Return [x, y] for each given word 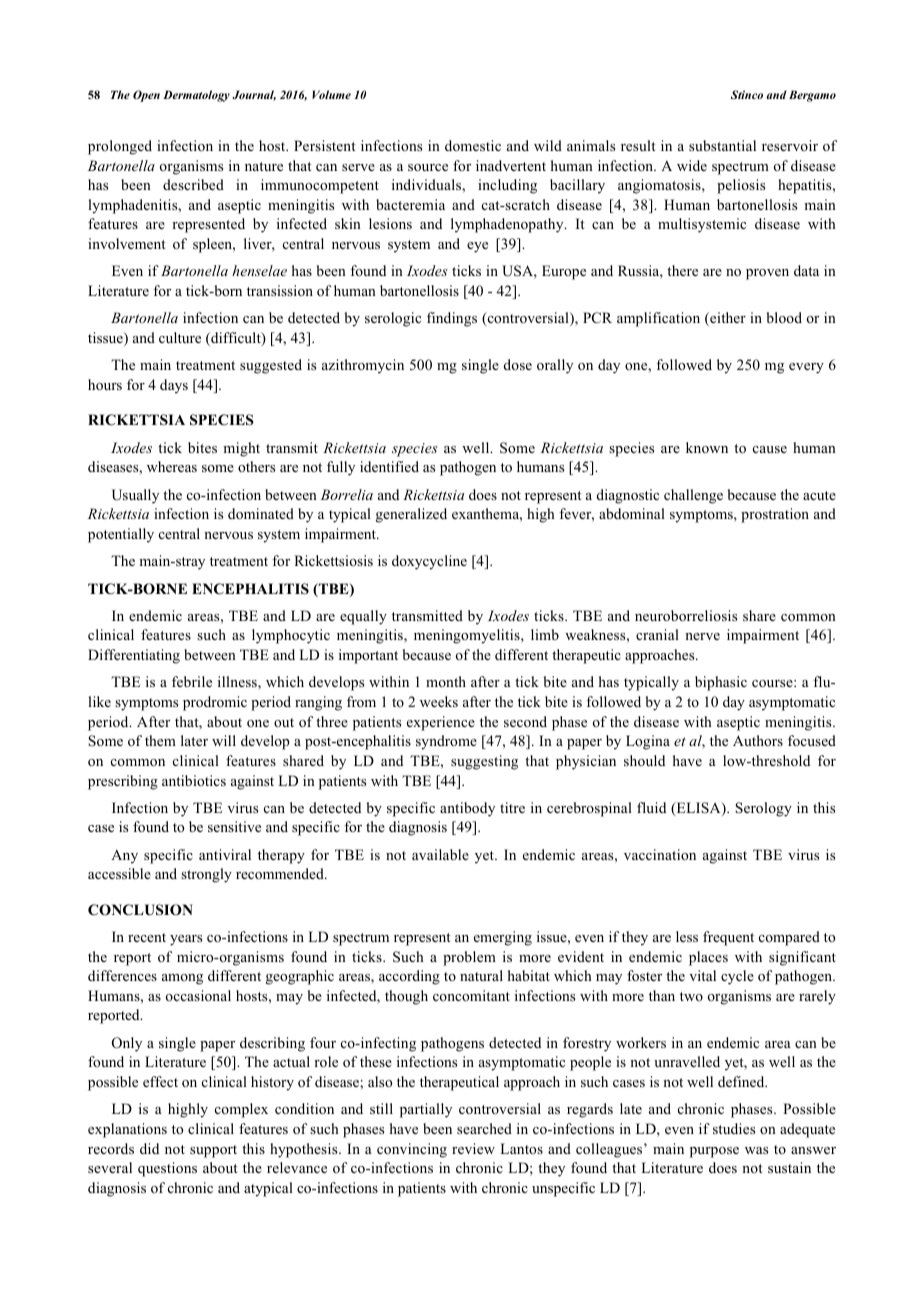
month [446, 681]
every [806, 368]
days [174, 386]
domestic [473, 145]
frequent [728, 938]
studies [734, 1128]
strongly [206, 875]
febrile [192, 681]
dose [518, 364]
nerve [702, 636]
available [440, 854]
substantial [722, 145]
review [473, 1148]
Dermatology [196, 96]
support [213, 1151]
